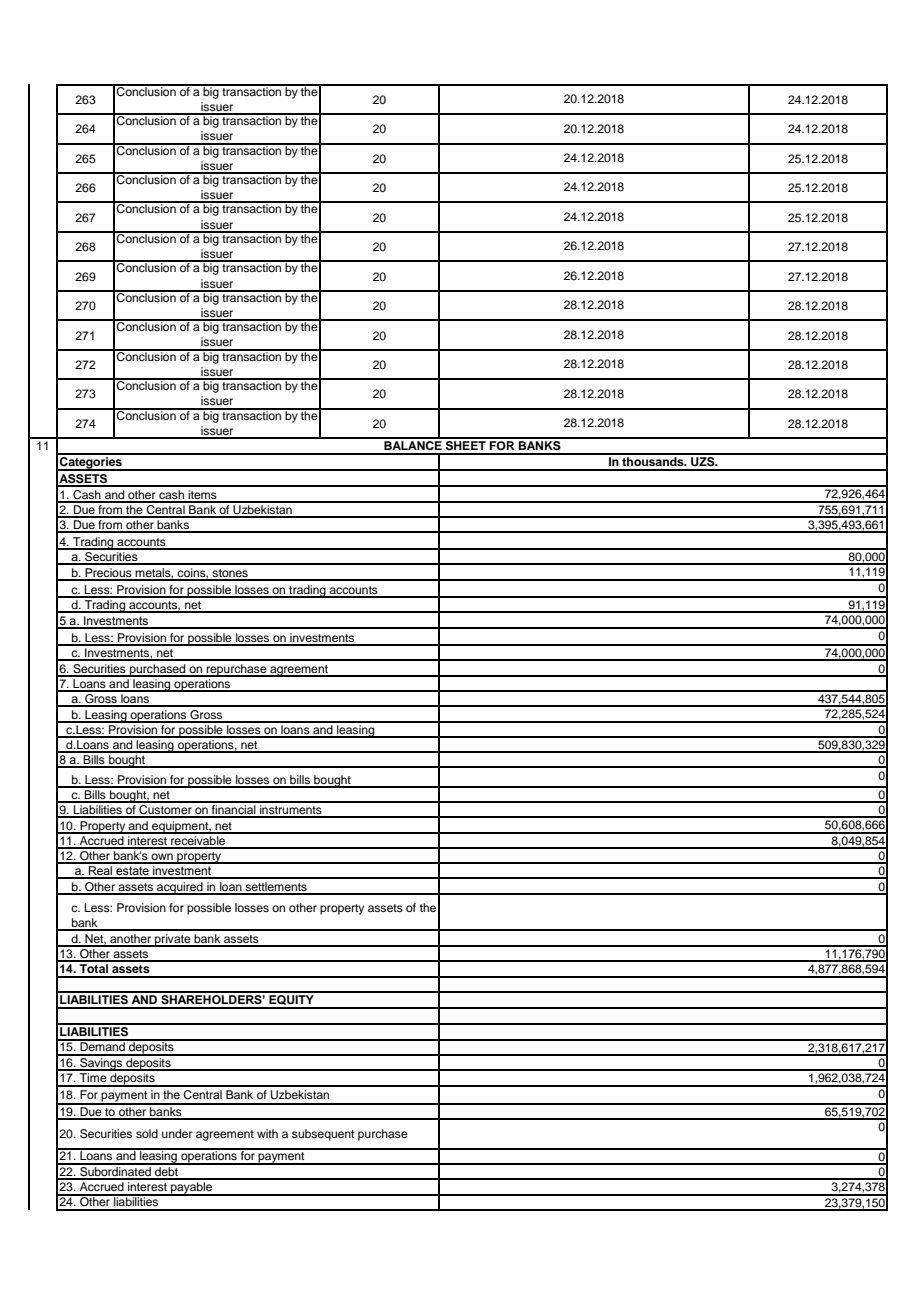 This screenshot has height=1308, width=924. I want to click on acquired, so click(180, 888).
